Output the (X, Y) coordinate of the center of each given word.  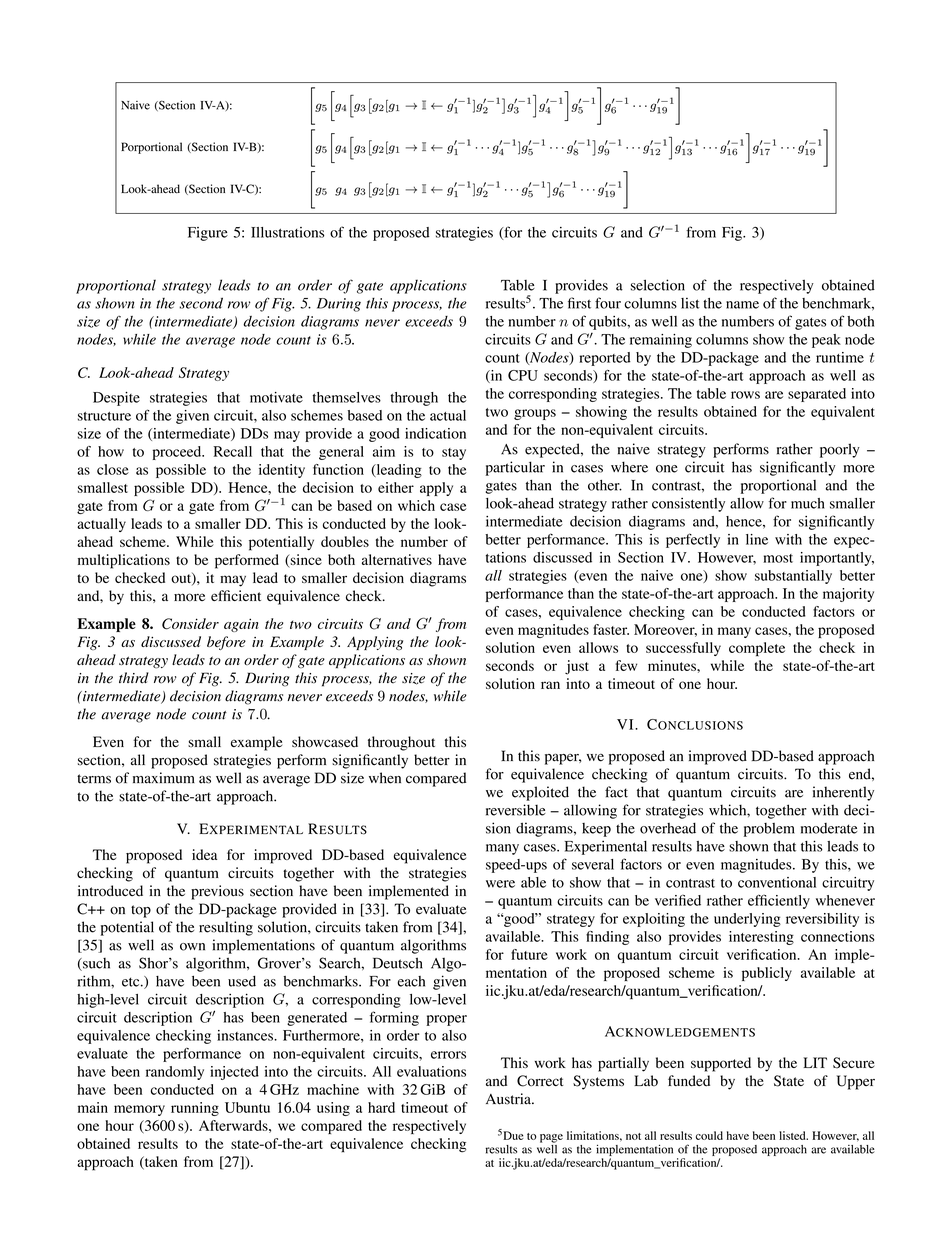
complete (757, 649)
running (195, 1109)
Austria (509, 1099)
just (577, 667)
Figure (208, 234)
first (579, 303)
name (742, 305)
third (134, 678)
